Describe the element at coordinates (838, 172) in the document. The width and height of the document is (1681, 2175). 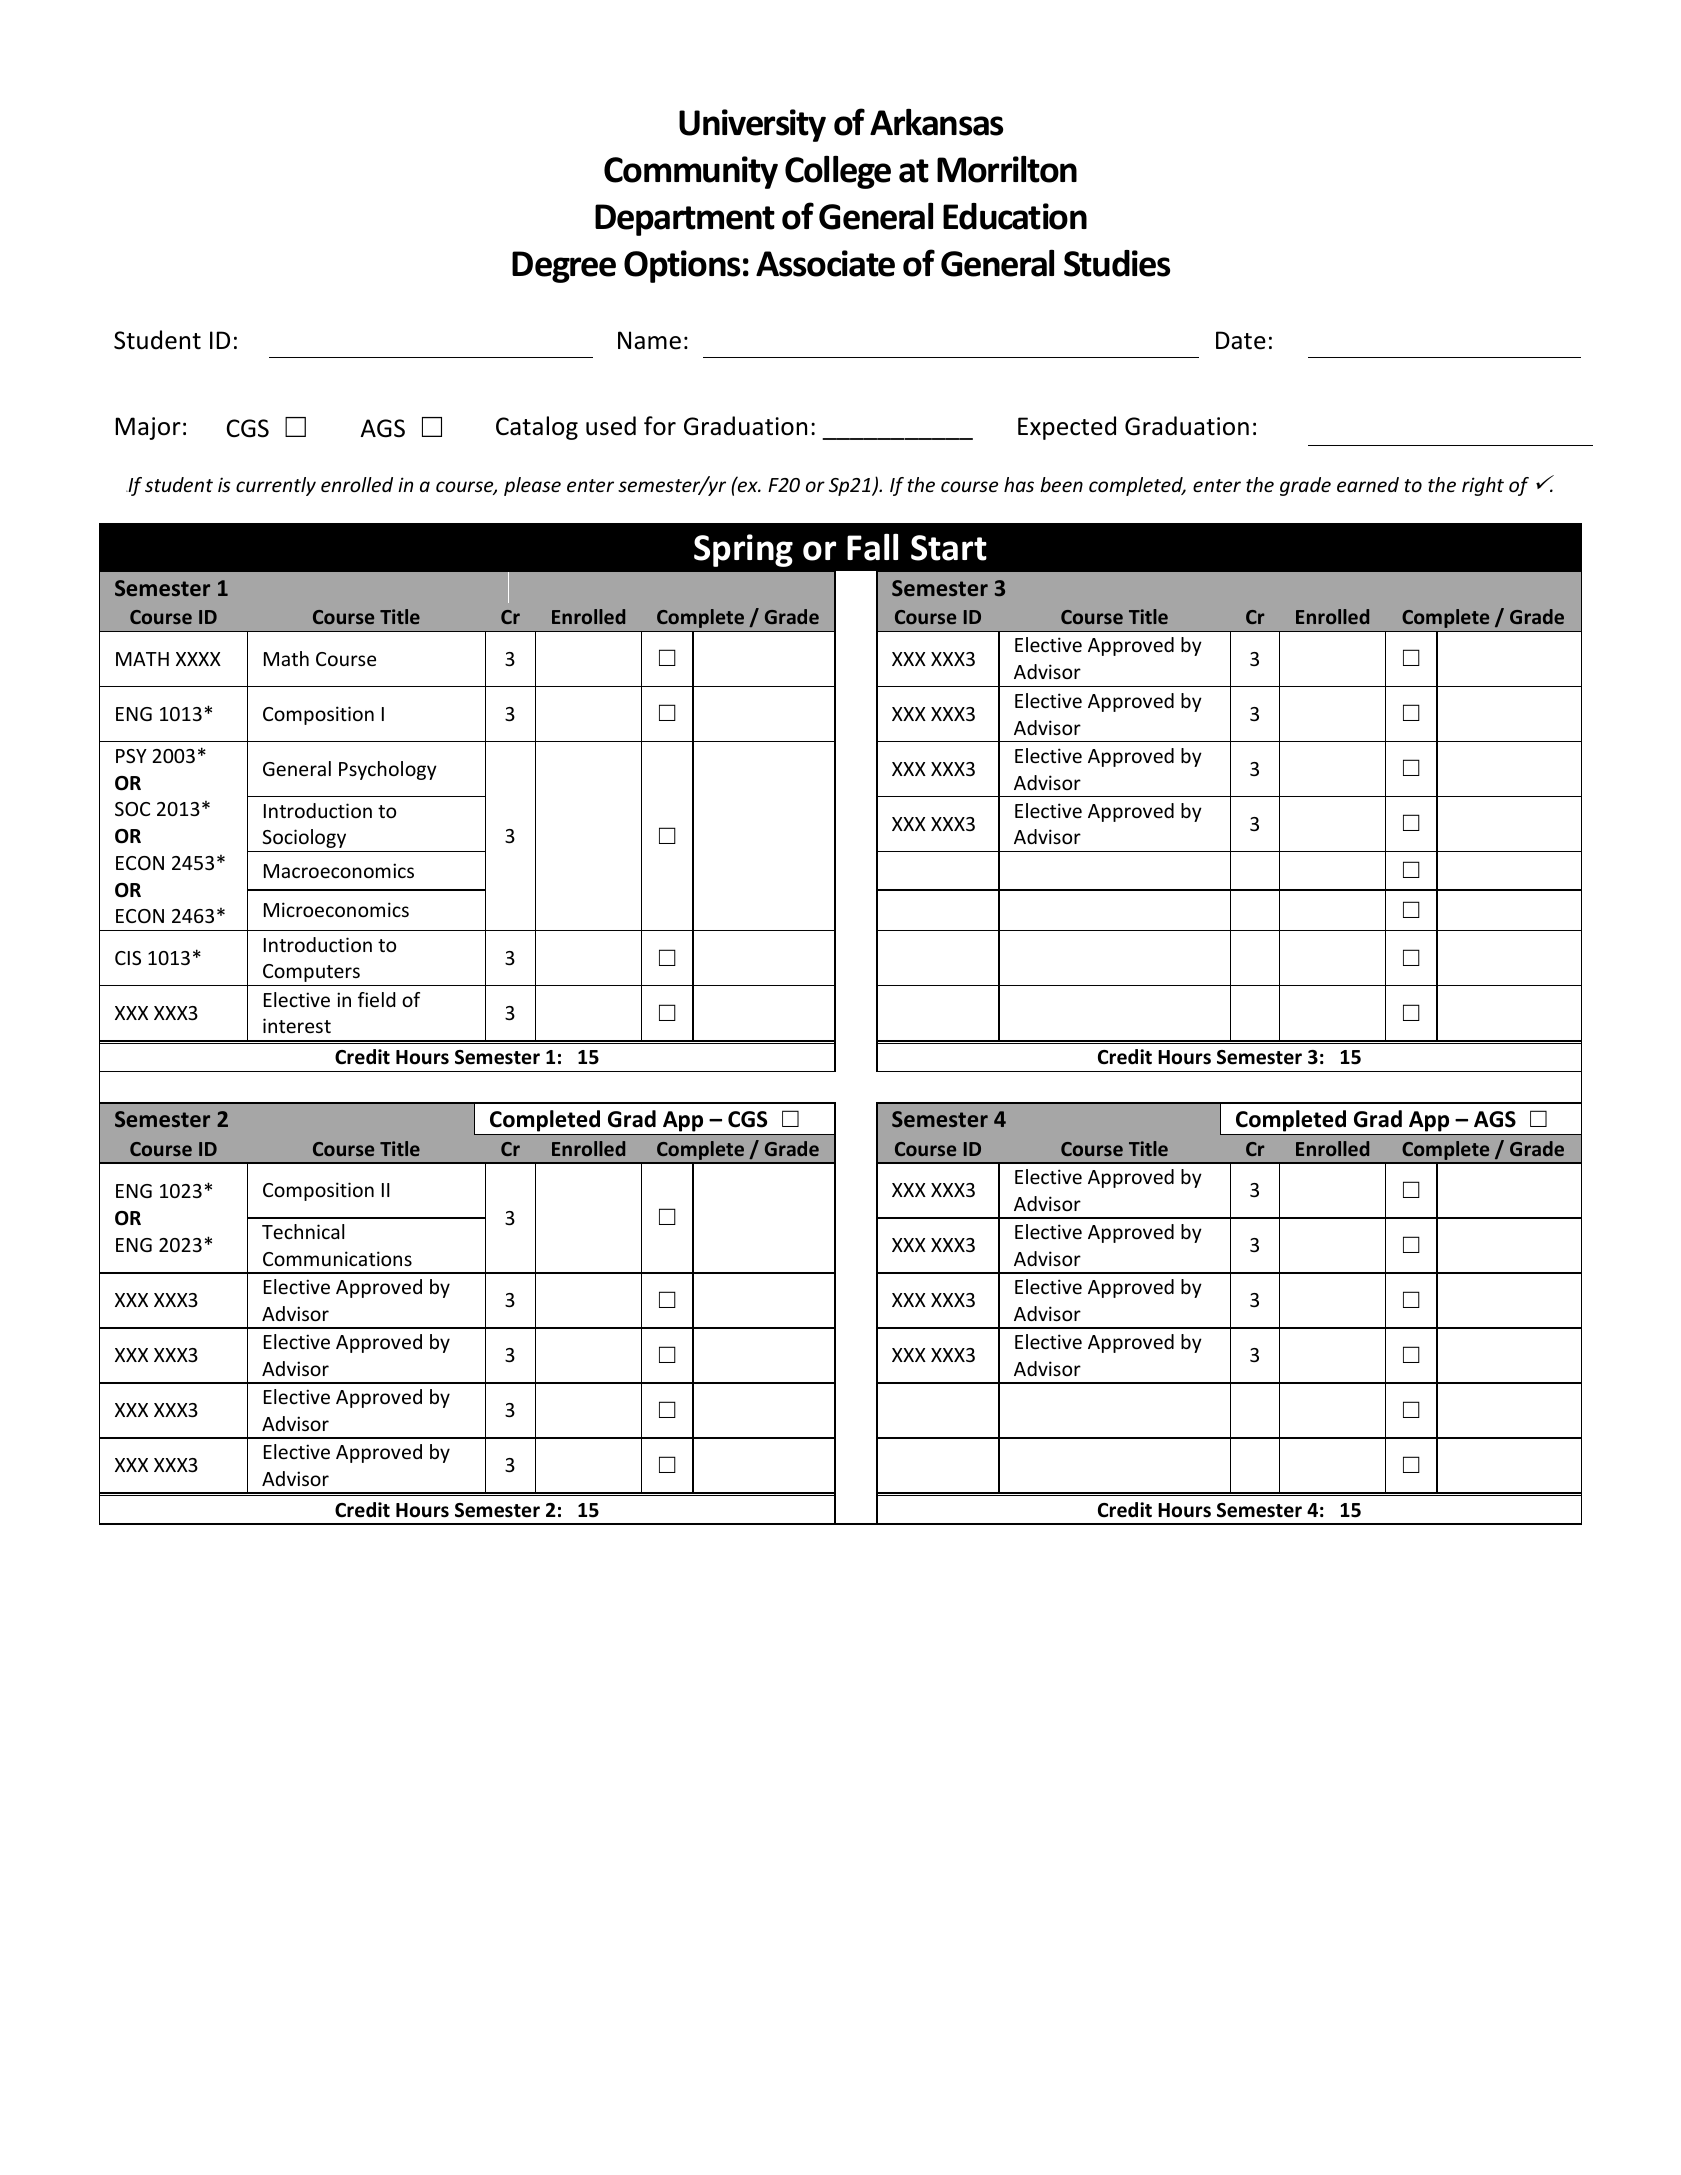
I see `College` at that location.
